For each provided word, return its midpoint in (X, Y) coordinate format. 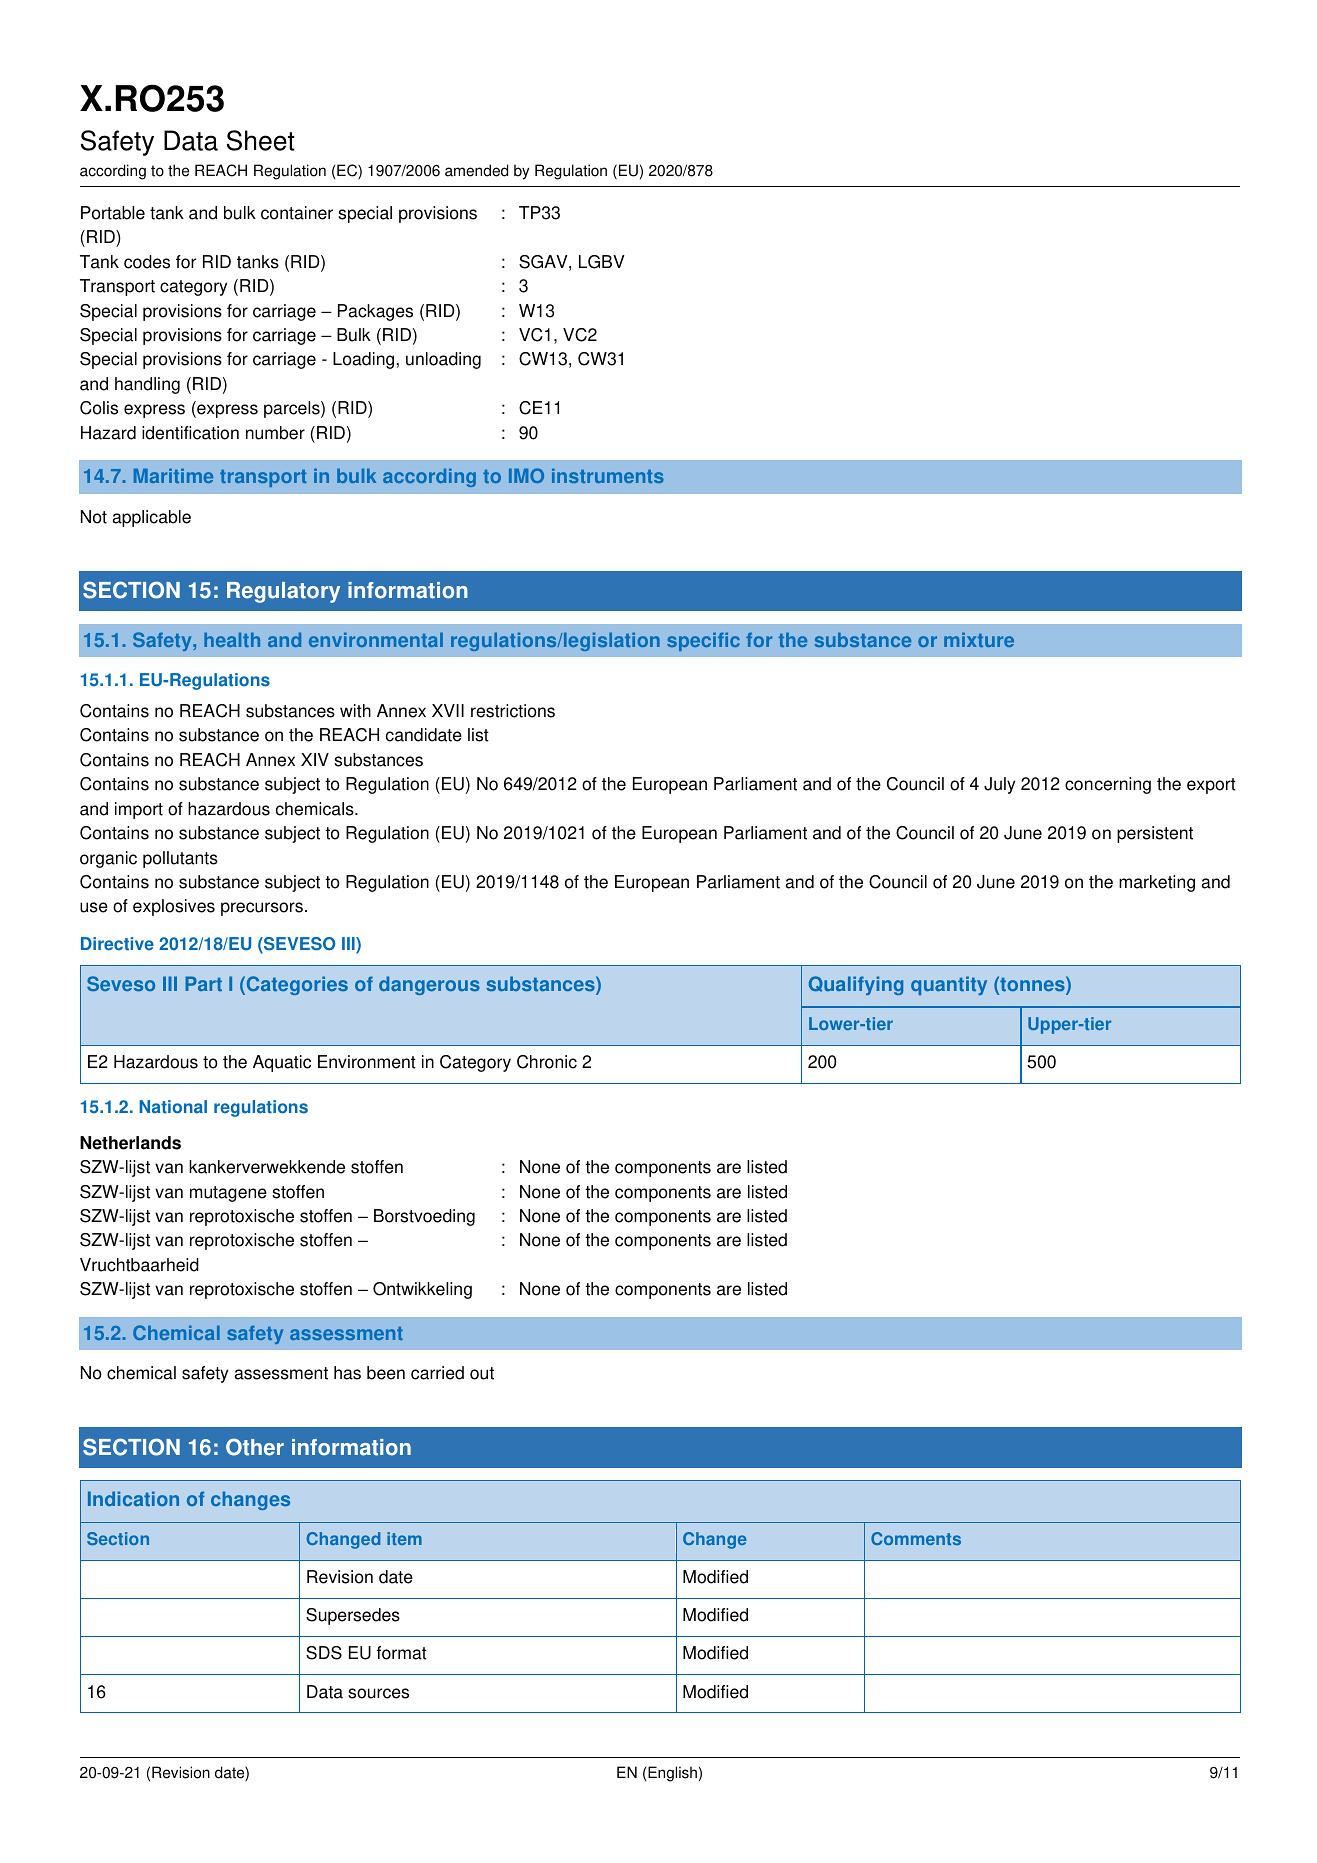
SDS (324, 1653)
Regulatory (283, 592)
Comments (916, 1538)
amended (476, 170)
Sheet (261, 140)
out (482, 1373)
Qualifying (856, 985)
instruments (608, 476)
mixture (979, 640)
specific (703, 642)
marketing (1157, 883)
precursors (262, 909)
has (347, 1373)
